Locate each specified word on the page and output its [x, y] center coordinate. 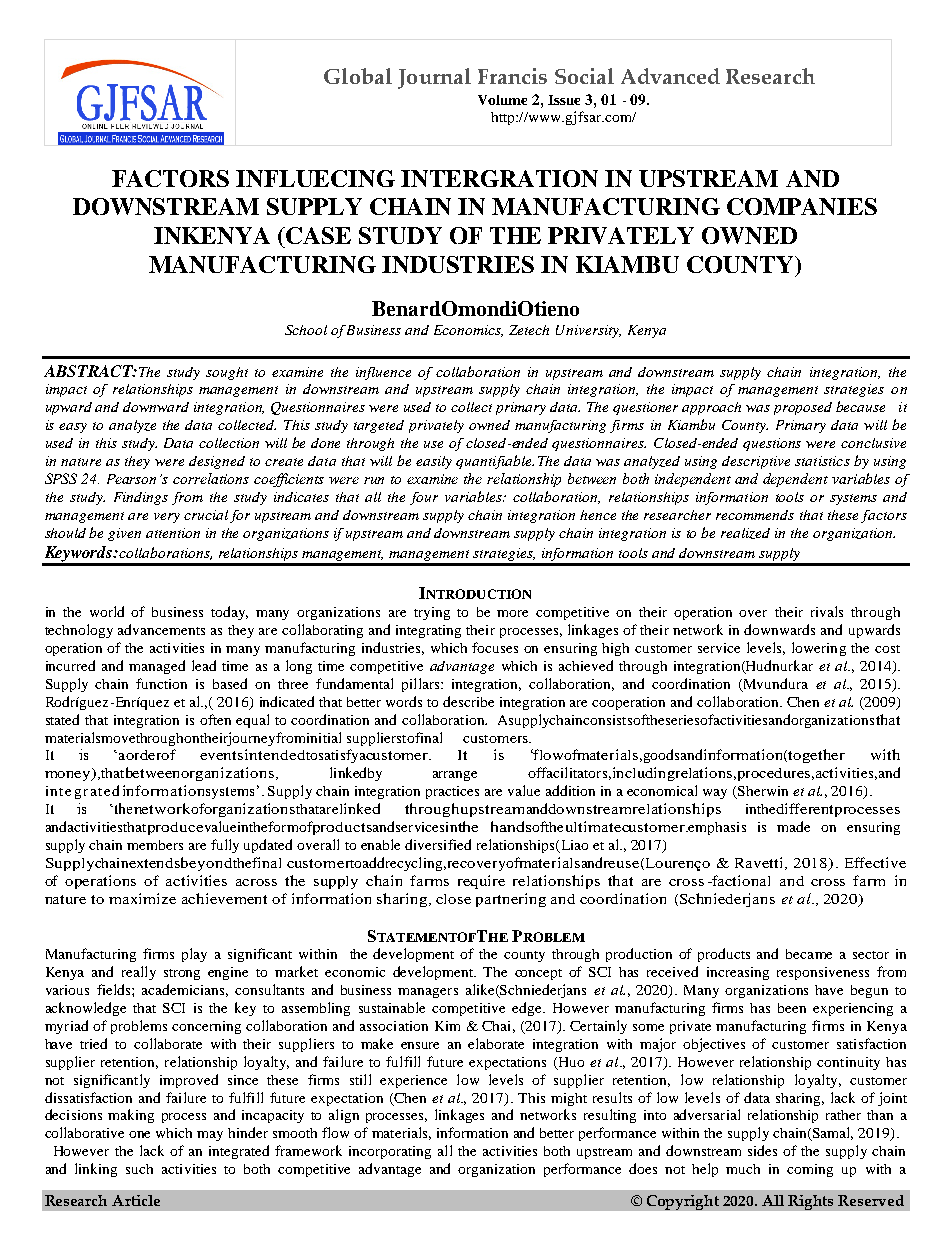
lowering [819, 649]
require [481, 882]
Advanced [670, 76]
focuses [495, 647]
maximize [142, 898]
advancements [161, 629]
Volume [502, 100]
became [809, 954]
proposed [803, 408]
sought [227, 373]
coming [810, 1170]
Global [358, 76]
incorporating [390, 1152]
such [139, 1169]
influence [383, 373]
